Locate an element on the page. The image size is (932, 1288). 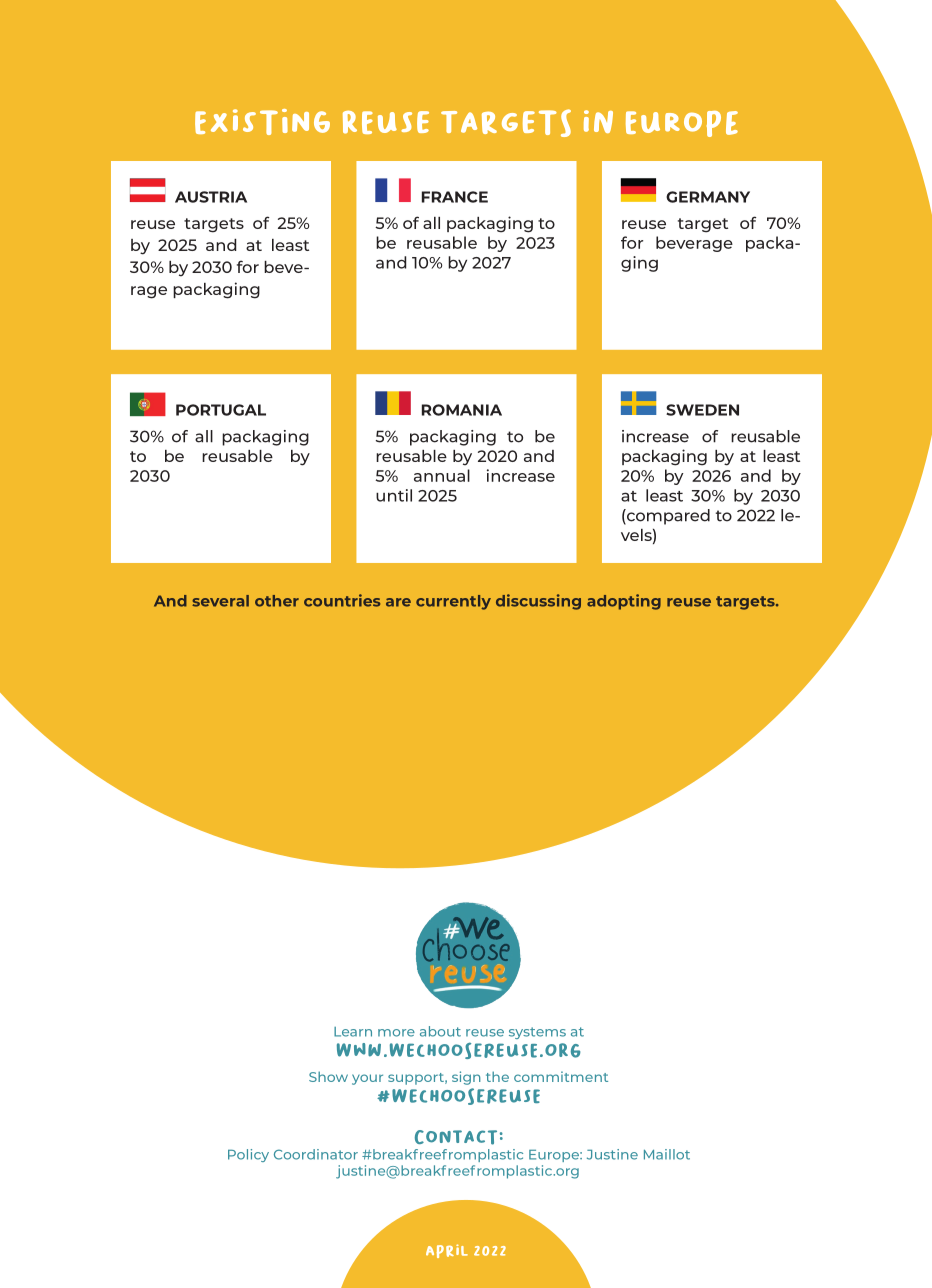
april is located at coordinates (447, 1251).
